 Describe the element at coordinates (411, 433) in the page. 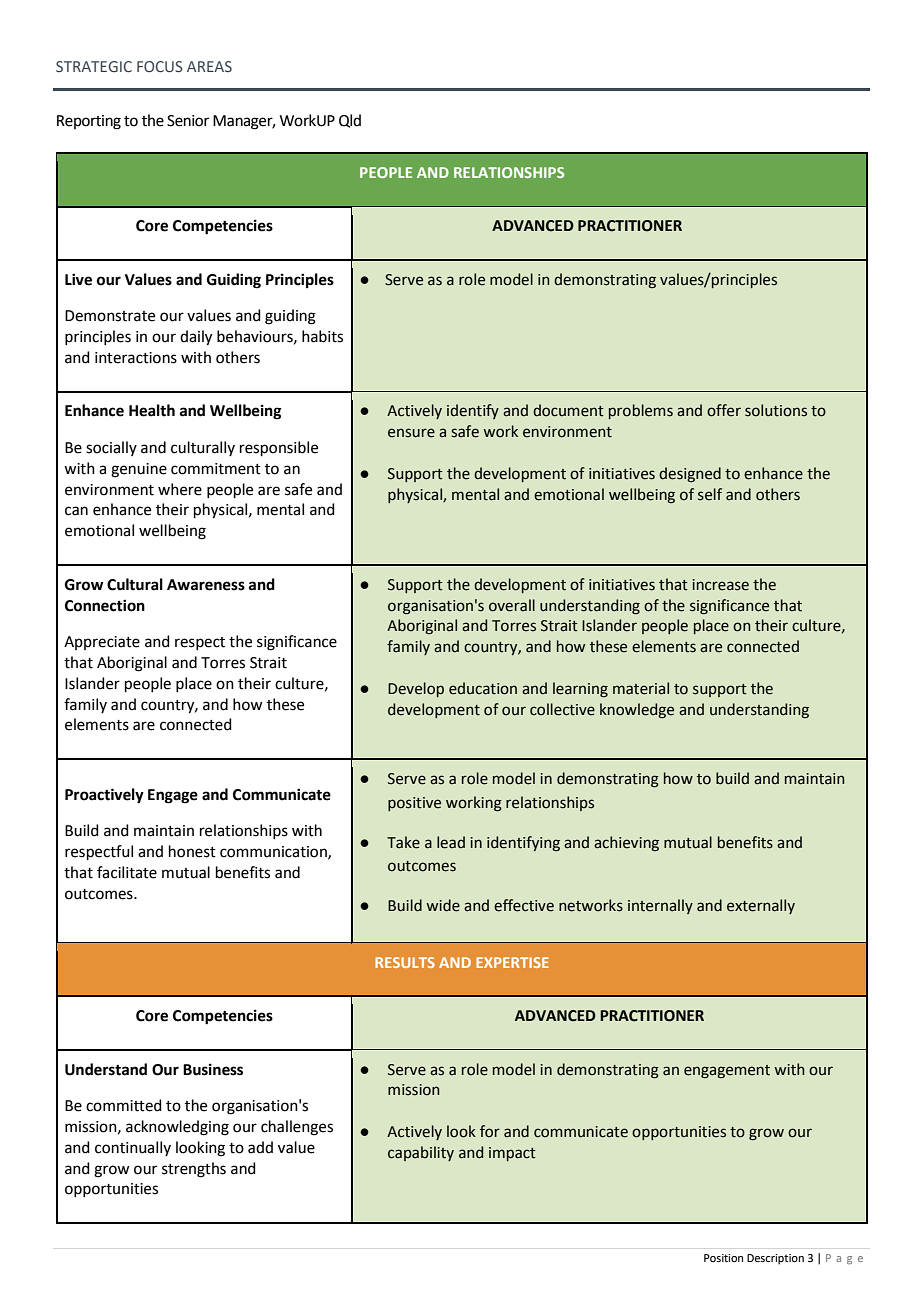

I see `ensure` at that location.
